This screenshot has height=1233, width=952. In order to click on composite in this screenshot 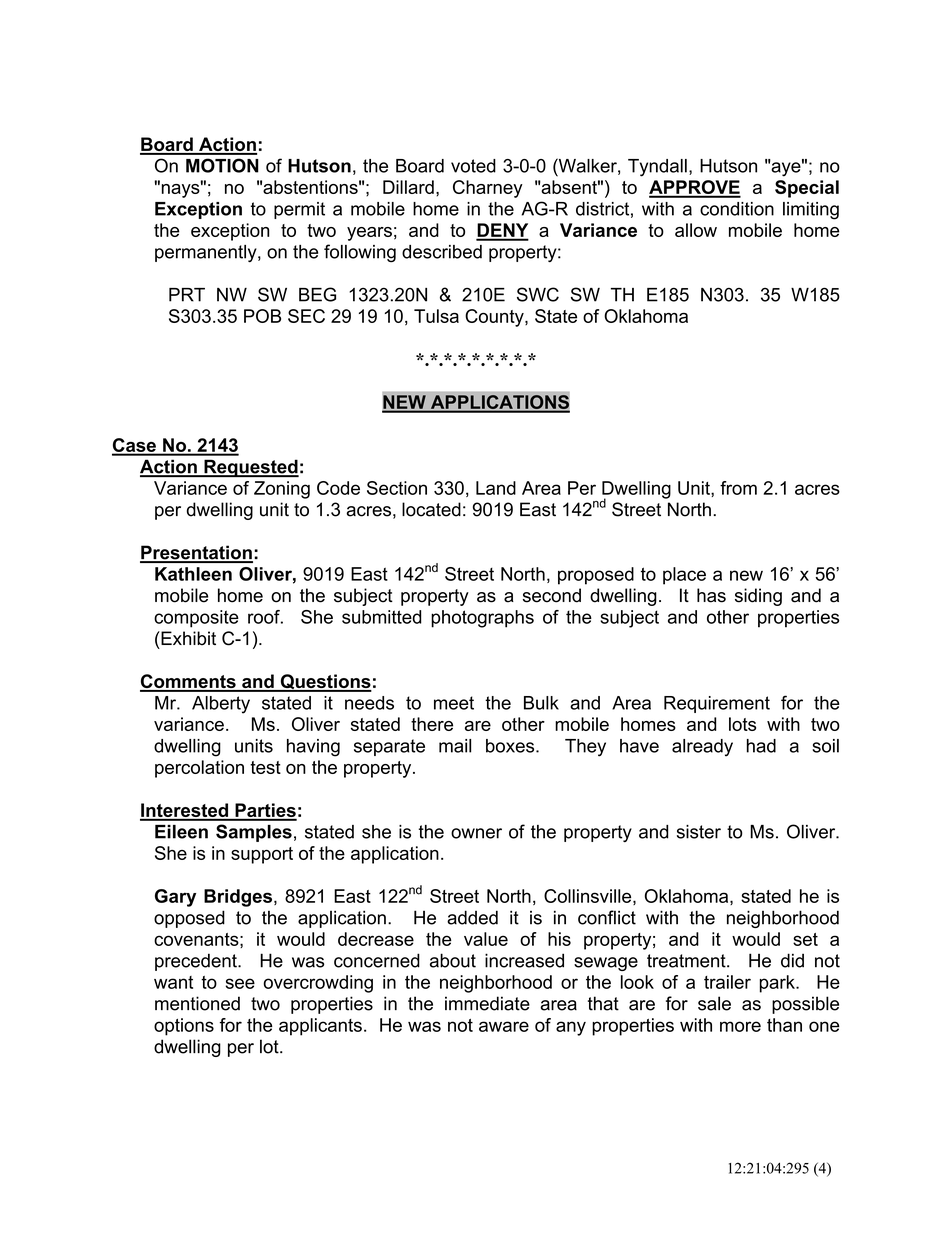, I will do `click(196, 619)`.
